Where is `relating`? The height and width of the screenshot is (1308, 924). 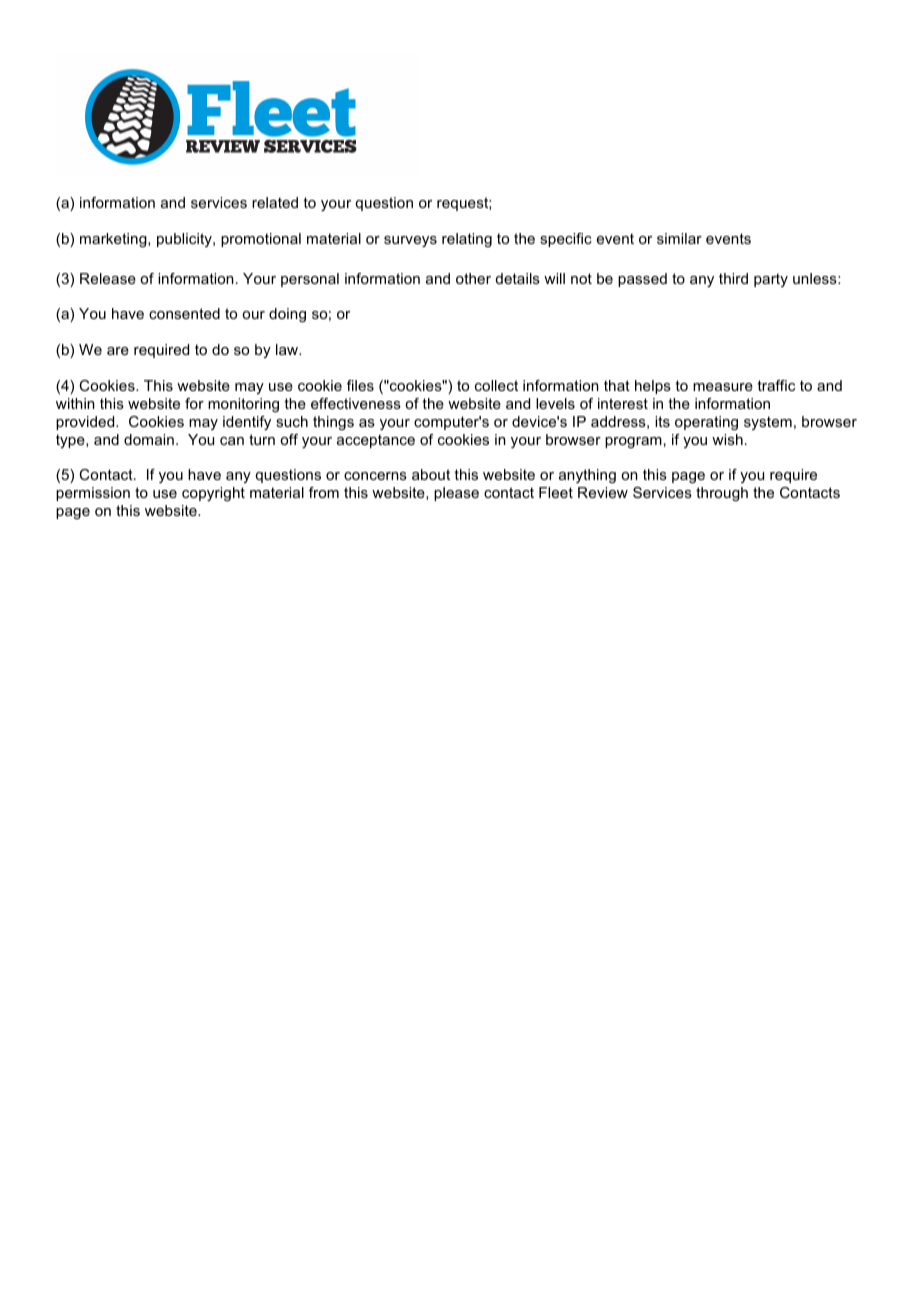 relating is located at coordinates (467, 240).
